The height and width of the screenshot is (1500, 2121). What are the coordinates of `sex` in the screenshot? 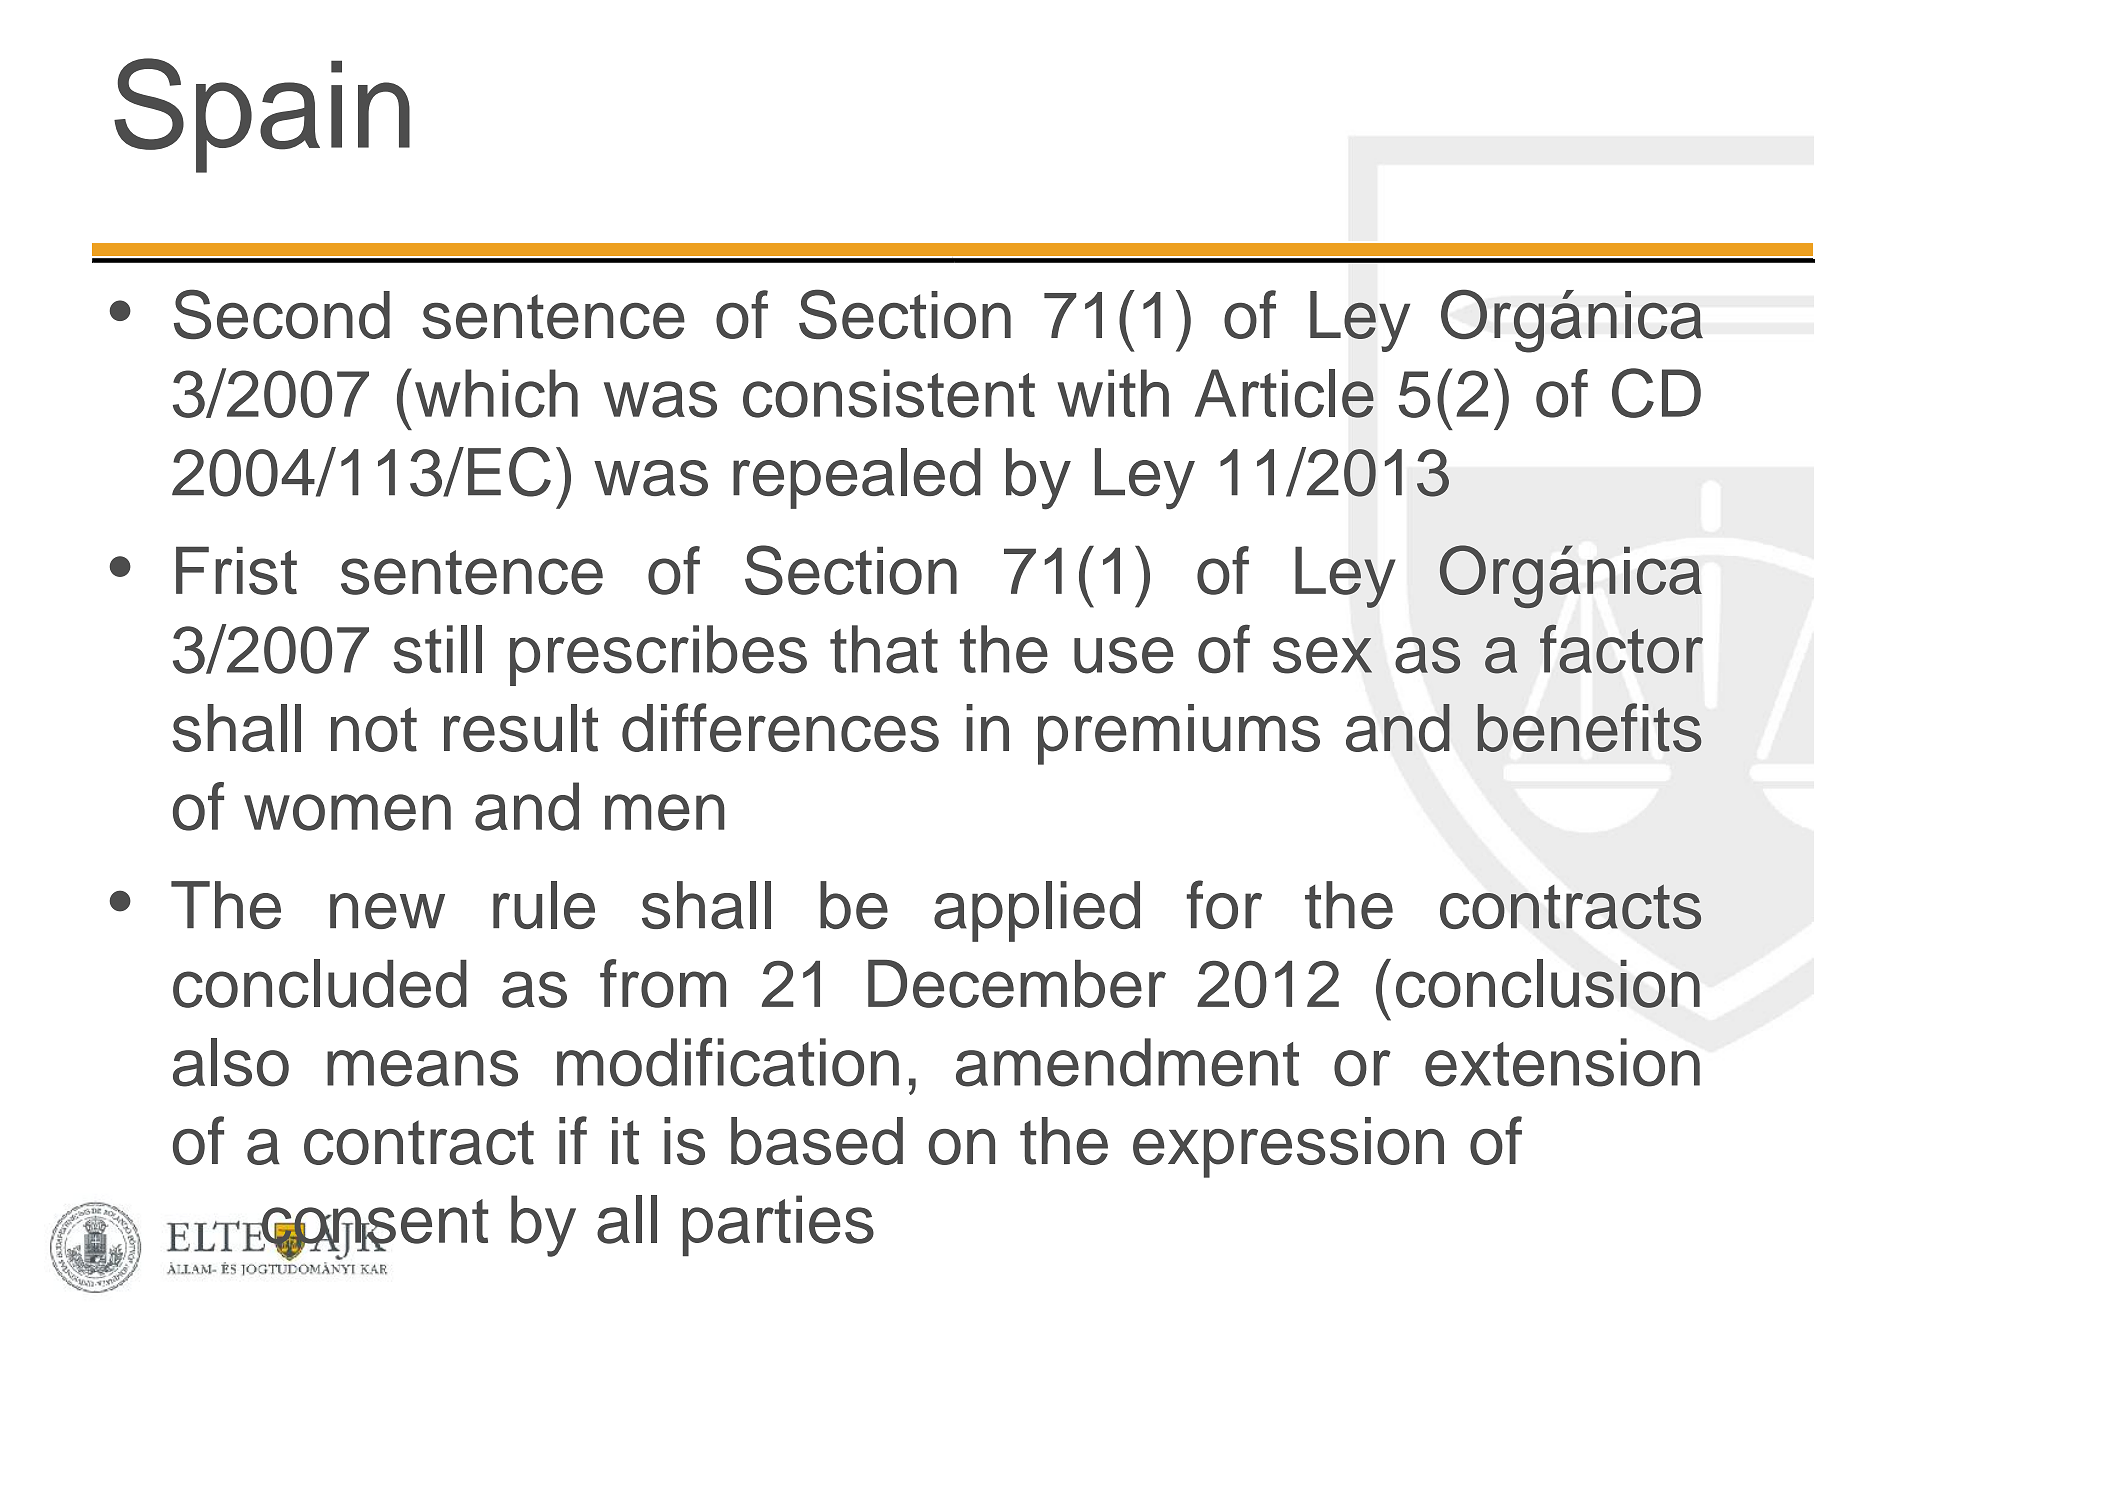 It's located at (1322, 655).
